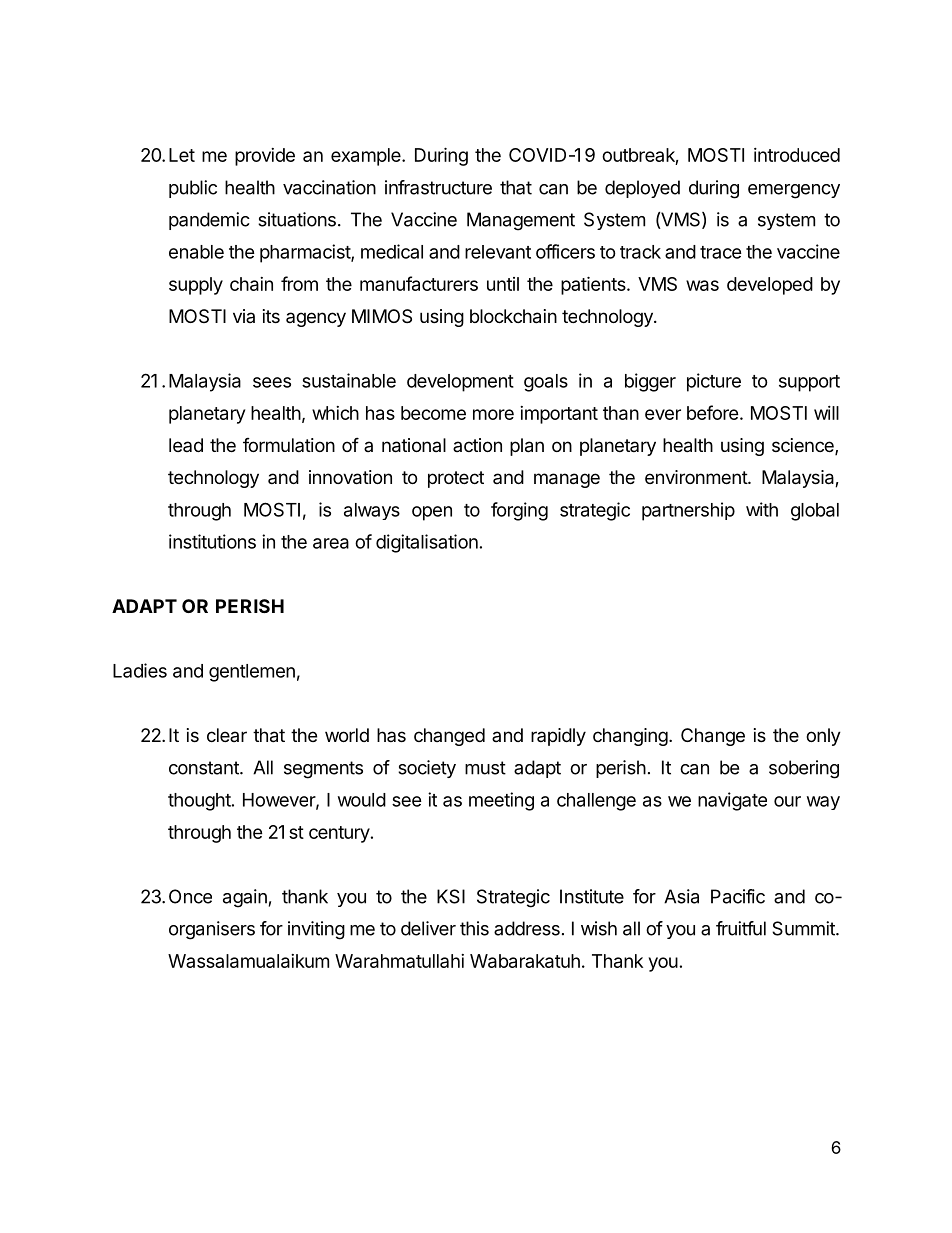 The image size is (952, 1233). What do you see at coordinates (713, 412) in the image?
I see `before` at bounding box center [713, 412].
